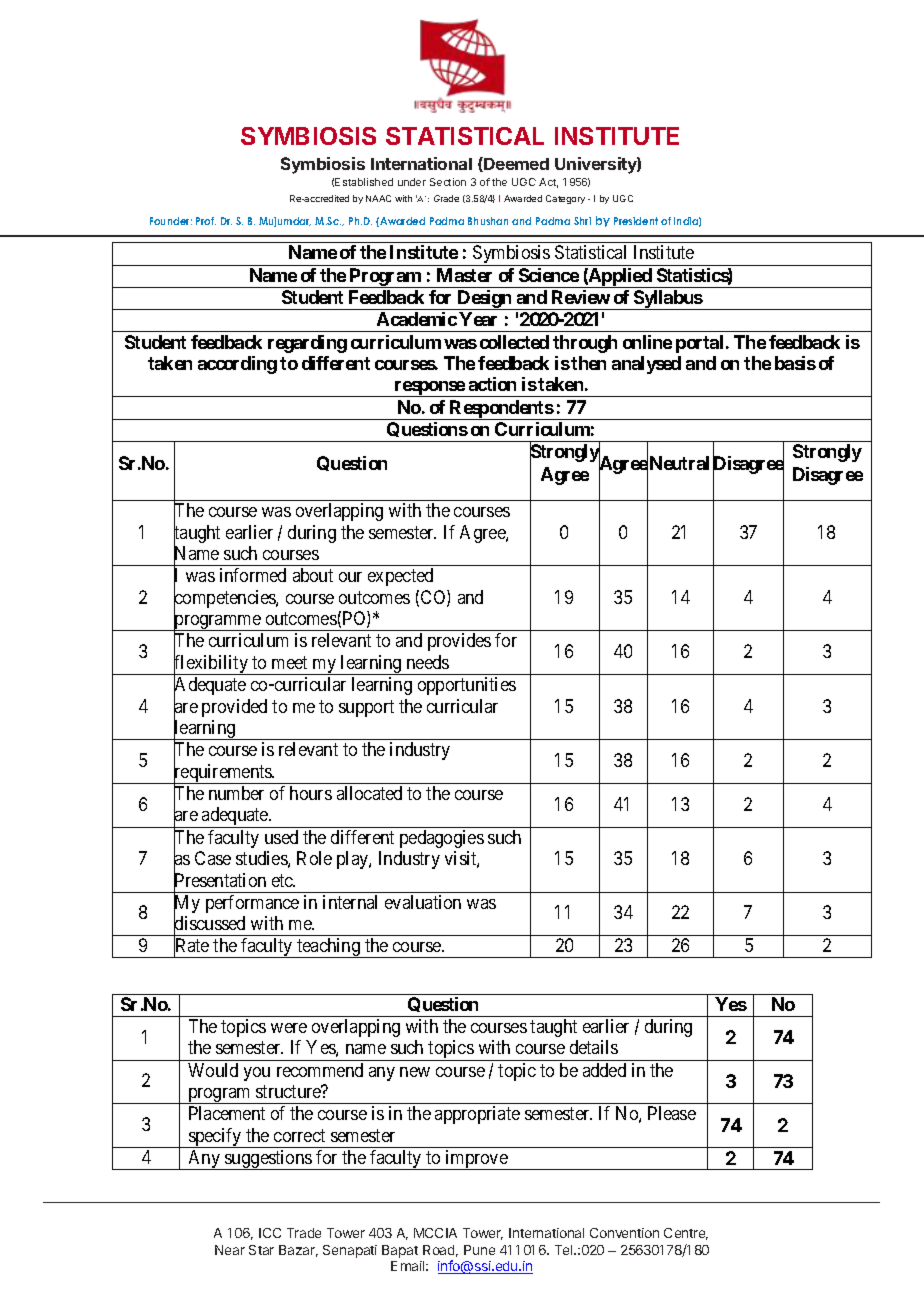 The width and height of the image is (924, 1308). Describe the element at coordinates (686, 1234) in the image. I see `Centre` at that location.
